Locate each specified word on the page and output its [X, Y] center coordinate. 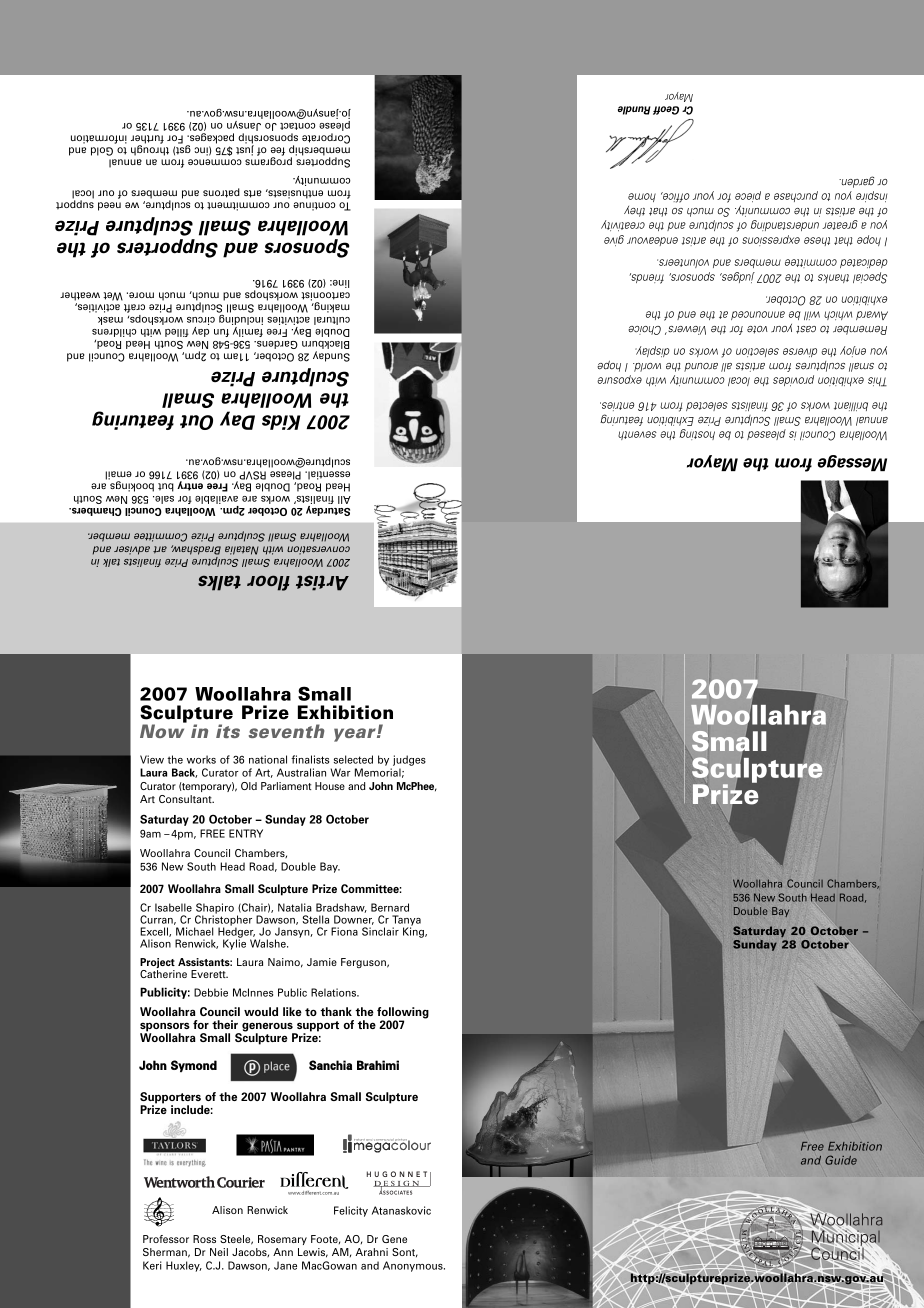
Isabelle [173, 907]
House [330, 786]
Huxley [184, 1266]
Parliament [286, 786]
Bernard [390, 907]
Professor [166, 1239]
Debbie [211, 992]
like [292, 1011]
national [268, 759]
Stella [316, 919]
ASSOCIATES [395, 1192]
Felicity [351, 1211]
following [403, 1014]
